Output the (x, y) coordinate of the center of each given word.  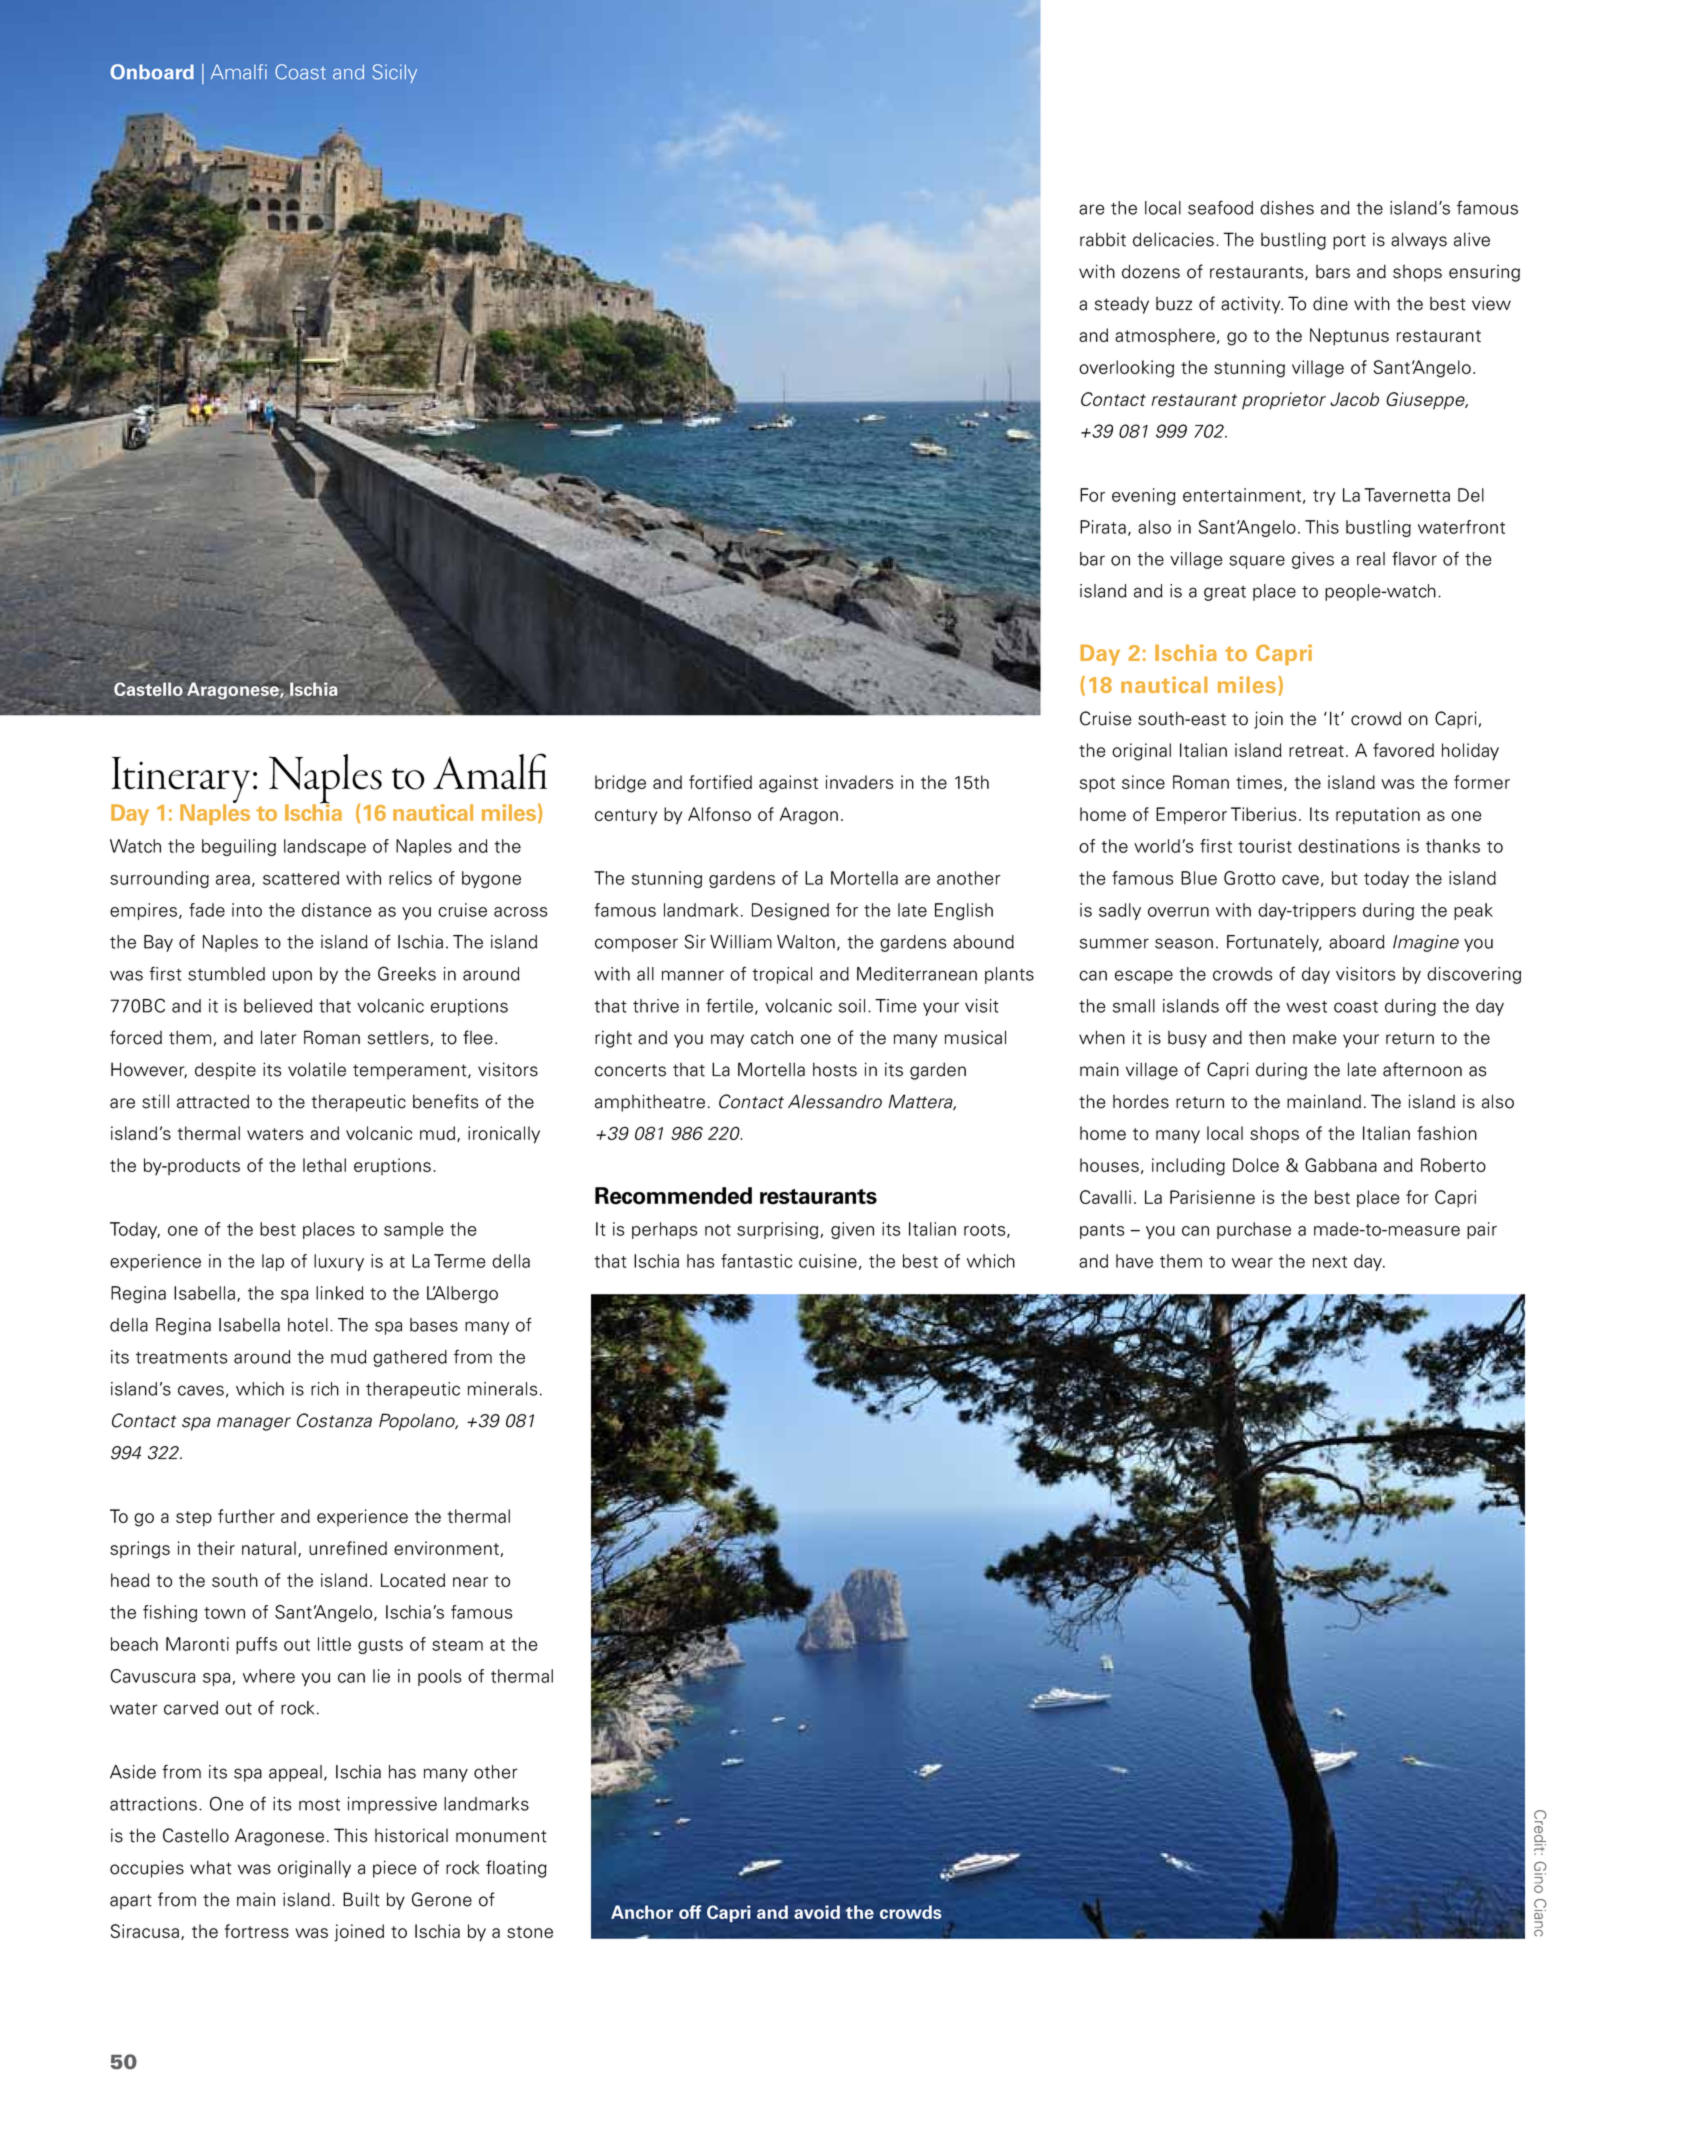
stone (530, 1932)
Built (361, 1899)
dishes (1287, 208)
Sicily (394, 73)
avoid (817, 1912)
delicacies (1173, 239)
